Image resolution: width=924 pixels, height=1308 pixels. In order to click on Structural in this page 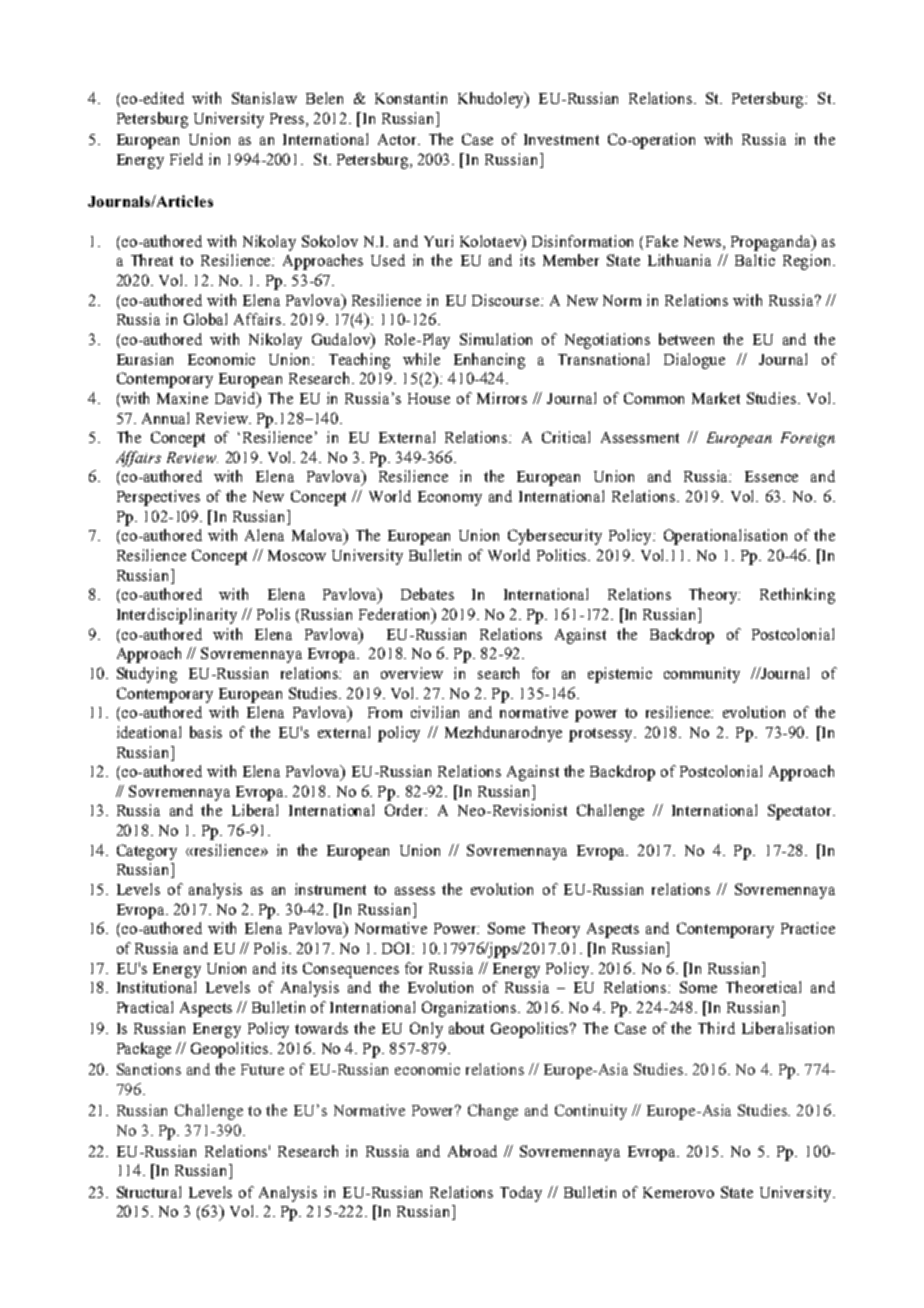, I will do `click(149, 1192)`.
